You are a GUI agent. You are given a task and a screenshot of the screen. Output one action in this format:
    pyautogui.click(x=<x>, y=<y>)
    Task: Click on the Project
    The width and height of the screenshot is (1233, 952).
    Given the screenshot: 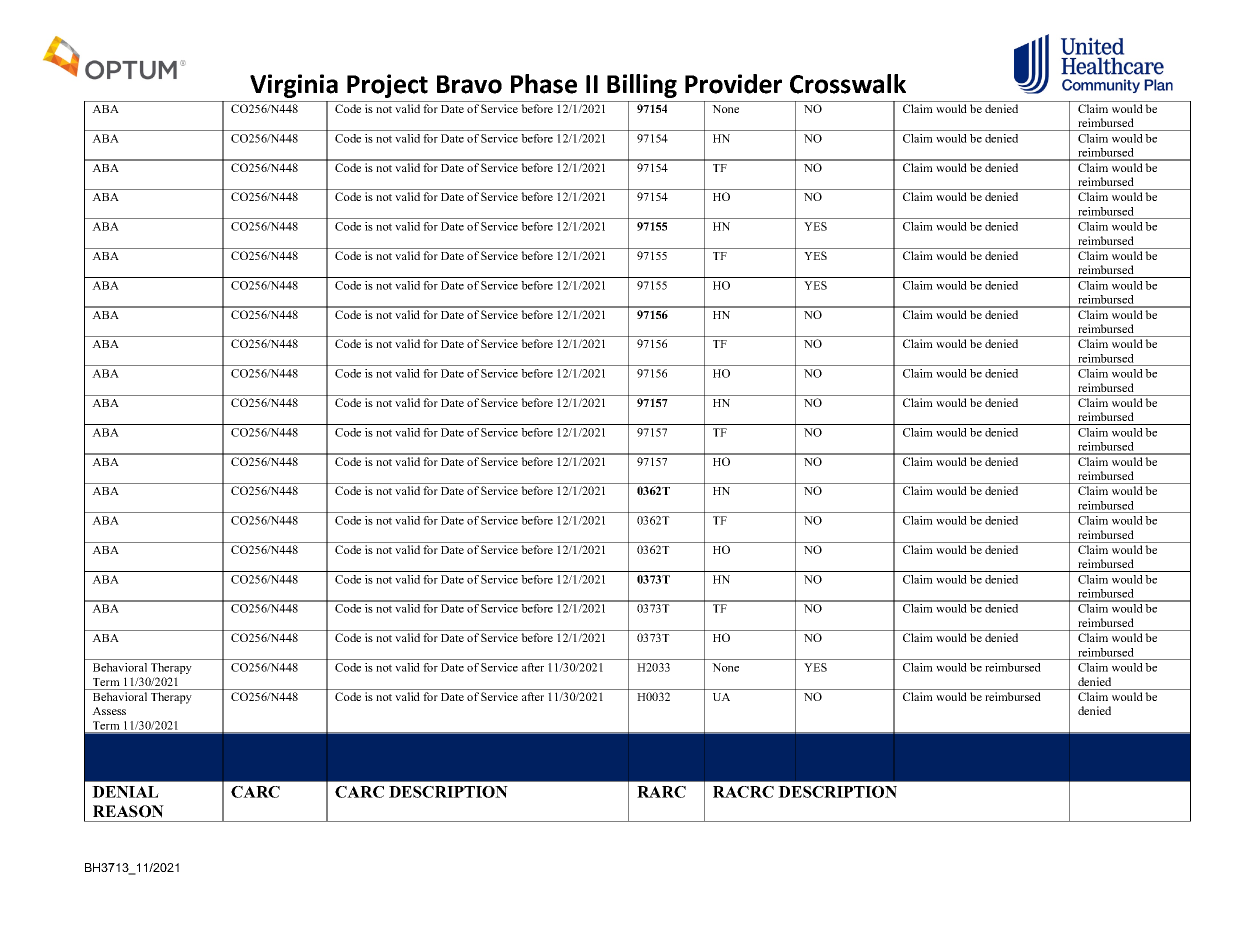 What is the action you would take?
    pyautogui.click(x=387, y=86)
